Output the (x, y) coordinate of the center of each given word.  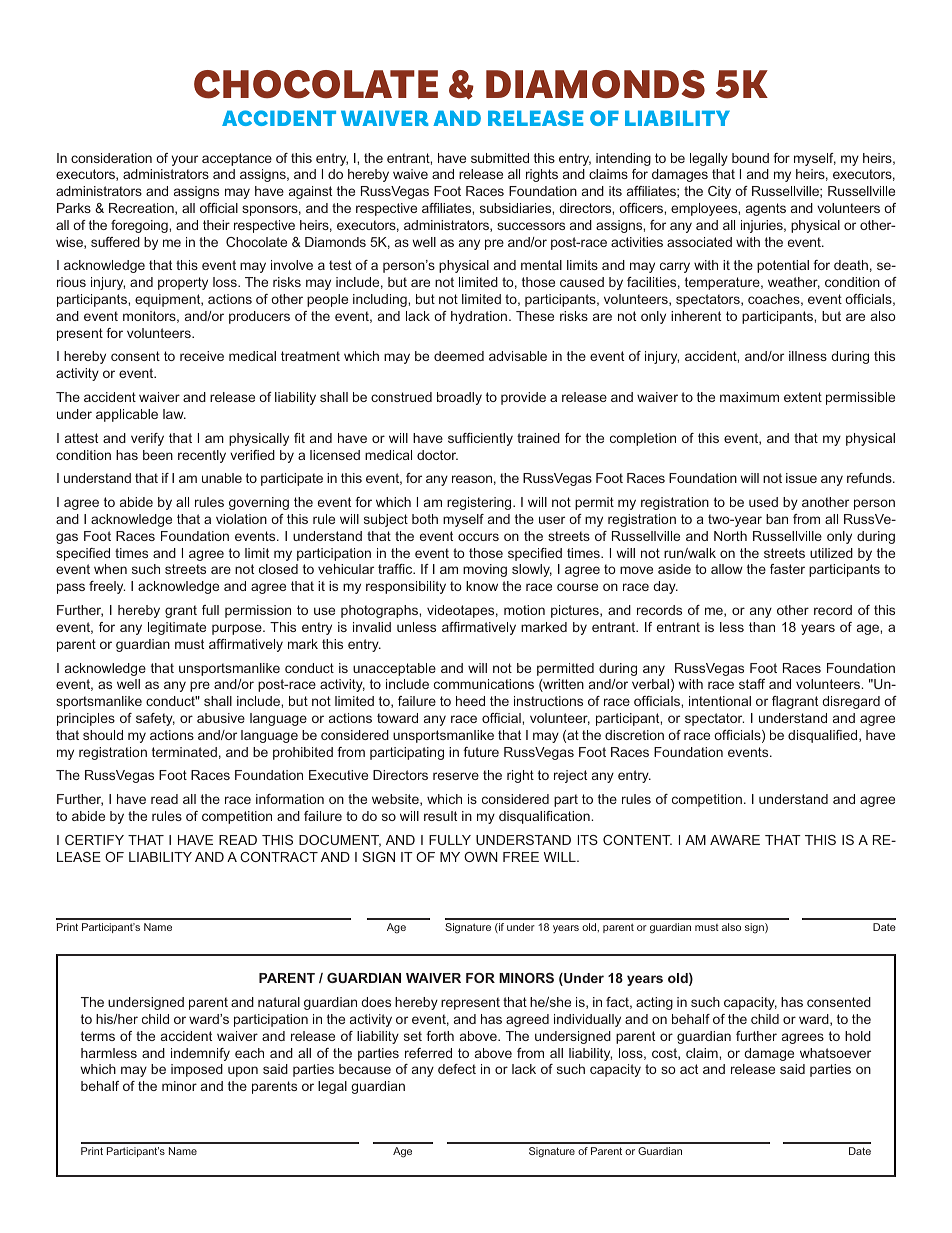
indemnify (200, 1054)
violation (241, 519)
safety (155, 719)
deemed (459, 356)
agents (766, 209)
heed (470, 701)
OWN (481, 857)
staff (752, 684)
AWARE (735, 840)
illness (808, 356)
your (184, 160)
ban (777, 519)
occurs (478, 537)
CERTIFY (94, 840)
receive (202, 356)
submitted (500, 158)
